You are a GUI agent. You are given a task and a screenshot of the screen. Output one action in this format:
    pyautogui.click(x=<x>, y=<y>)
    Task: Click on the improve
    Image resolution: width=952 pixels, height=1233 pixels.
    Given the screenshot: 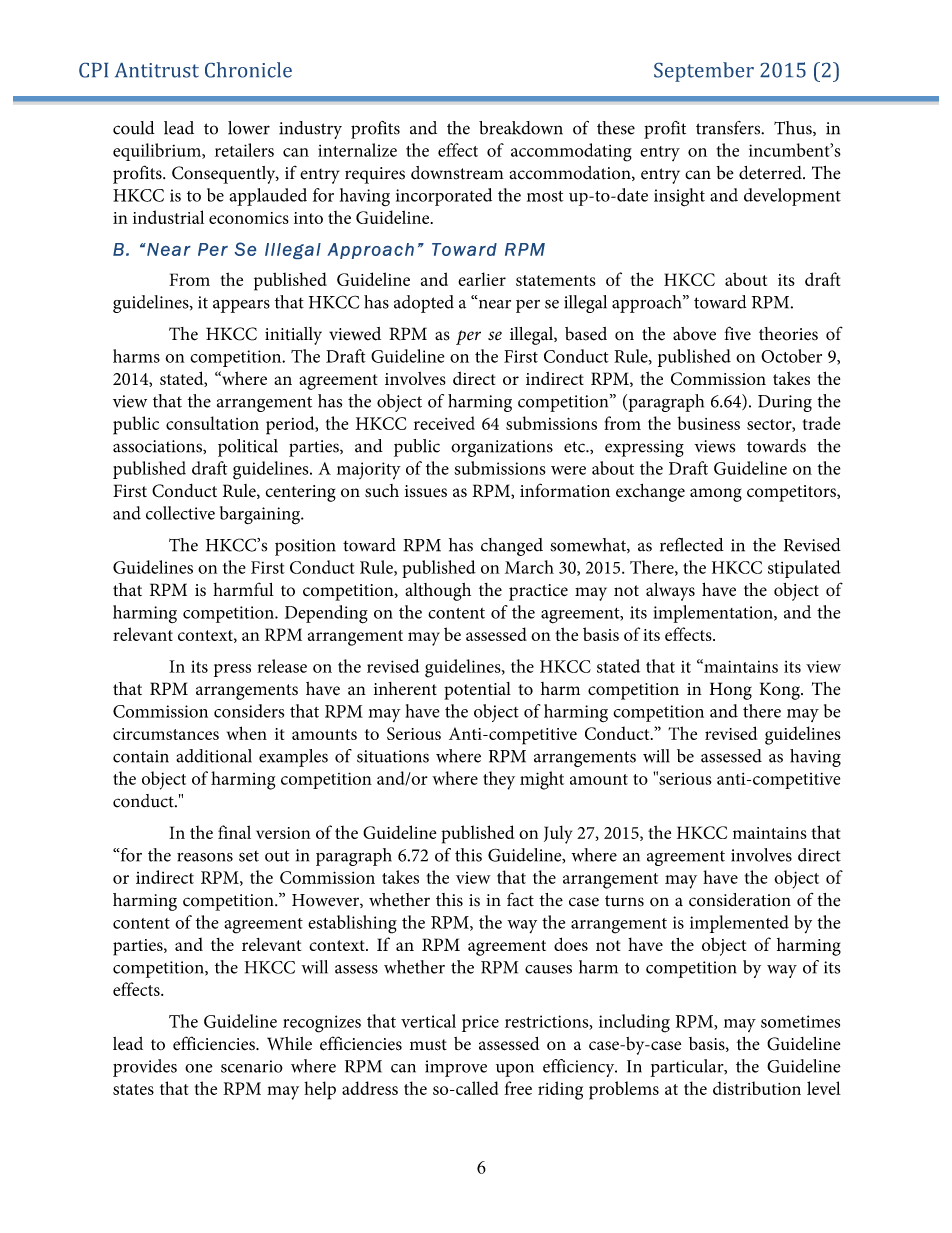 What is the action you would take?
    pyautogui.click(x=456, y=1068)
